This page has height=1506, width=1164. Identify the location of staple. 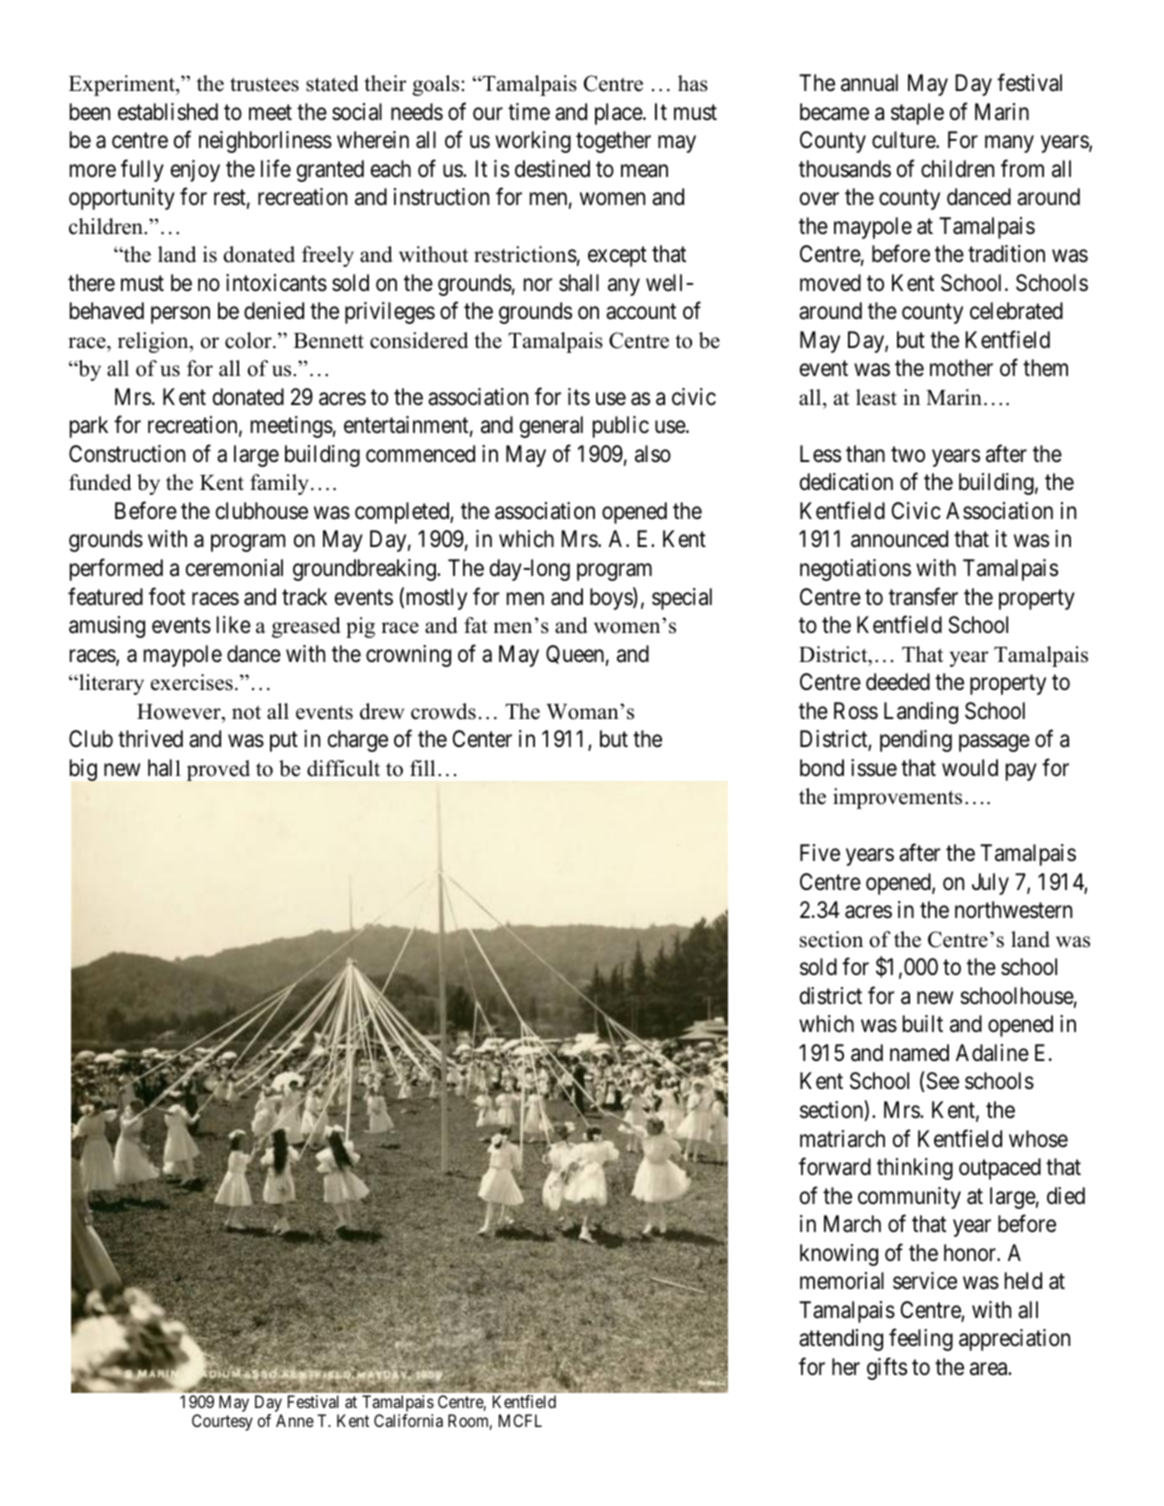
(917, 114).
